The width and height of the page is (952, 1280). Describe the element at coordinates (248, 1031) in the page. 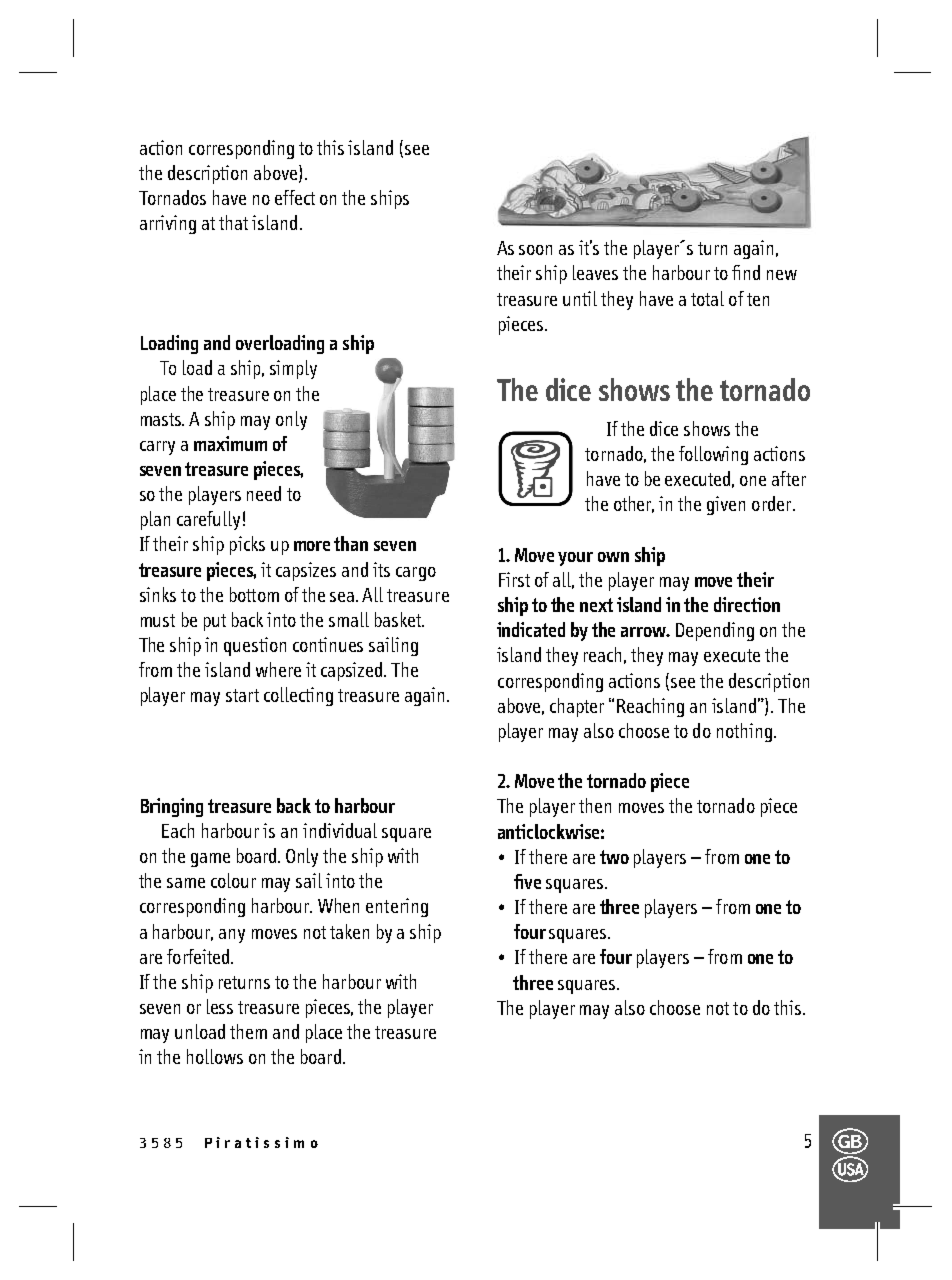

I see `them` at that location.
